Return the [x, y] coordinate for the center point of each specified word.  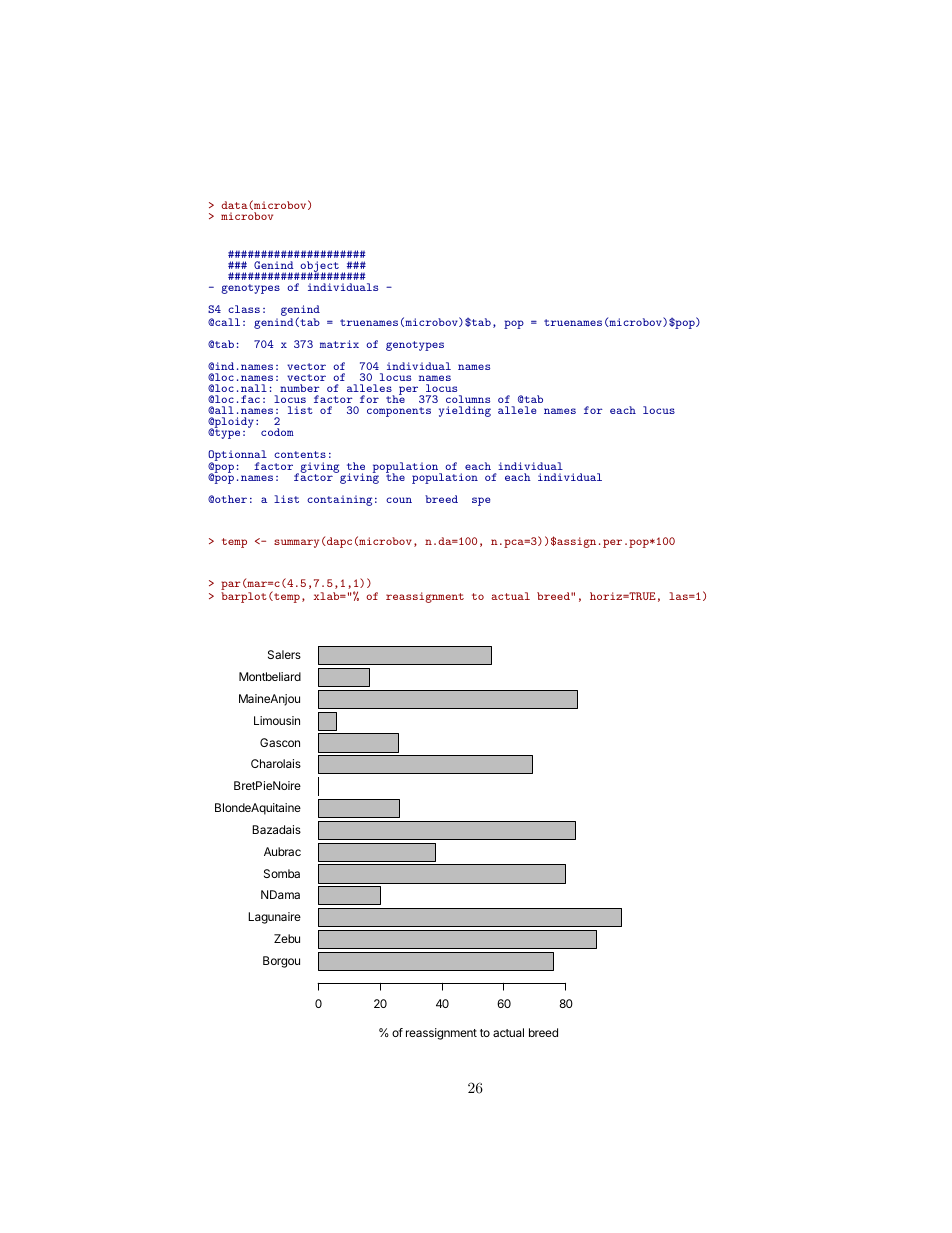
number [300, 388]
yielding [465, 411]
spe [481, 501]
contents [300, 454]
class [244, 309]
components [399, 412]
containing [339, 500]
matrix [339, 344]
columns [468, 399]
